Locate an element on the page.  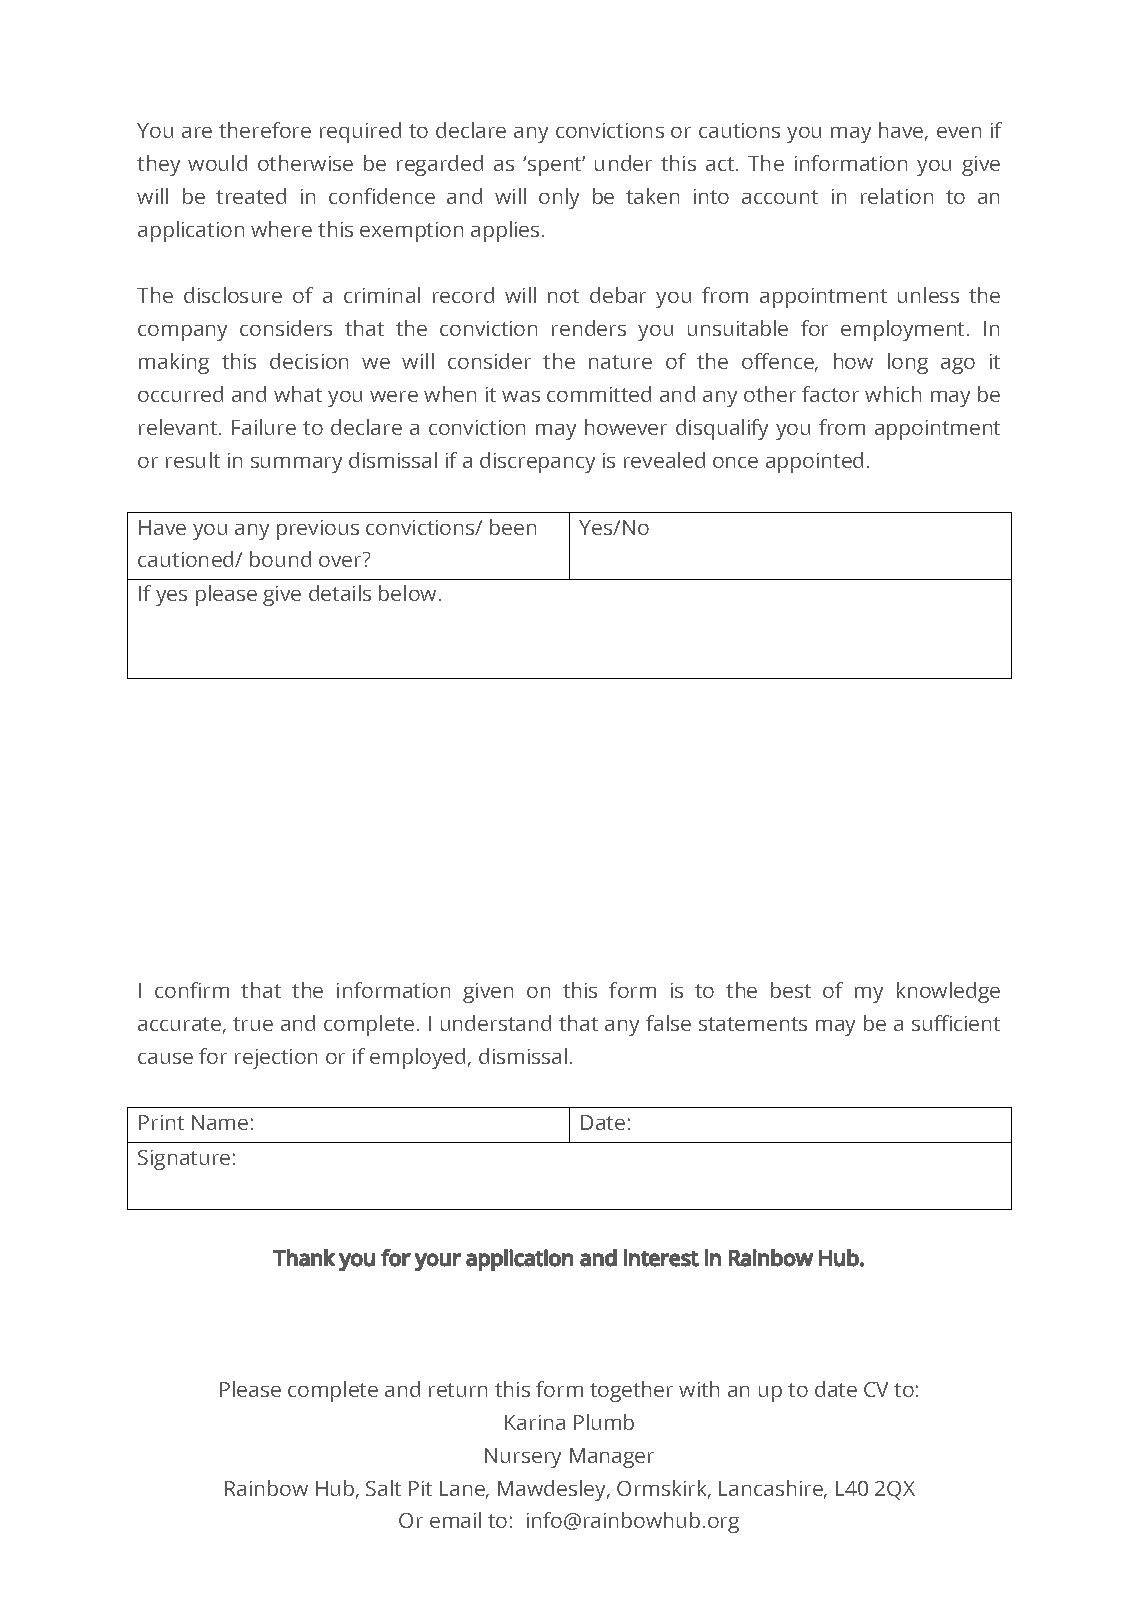
only is located at coordinates (559, 198).
